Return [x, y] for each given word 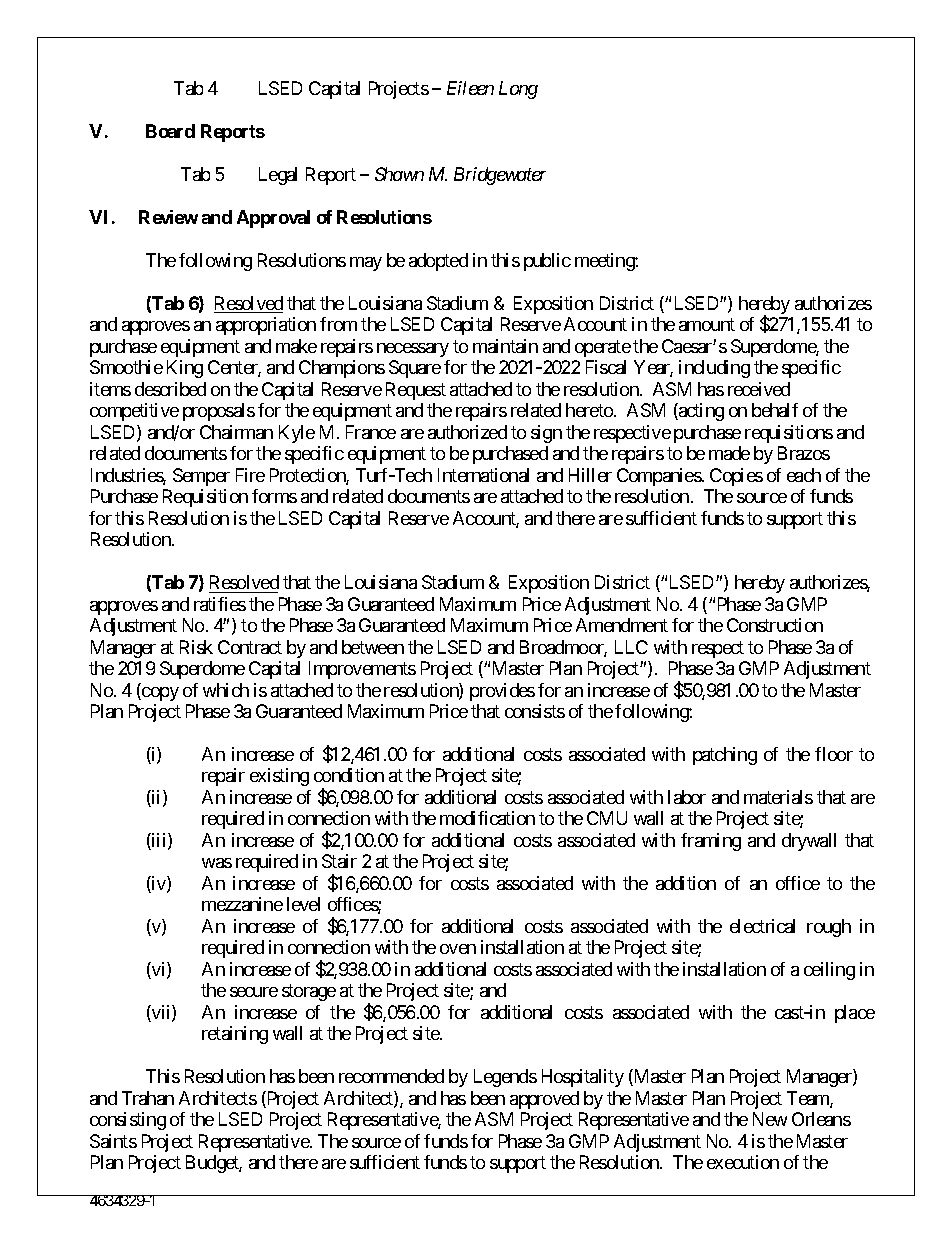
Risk [196, 647]
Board [170, 131]
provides [502, 692]
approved [544, 1100]
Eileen [470, 88]
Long [518, 90]
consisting [128, 1121]
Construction [775, 625]
